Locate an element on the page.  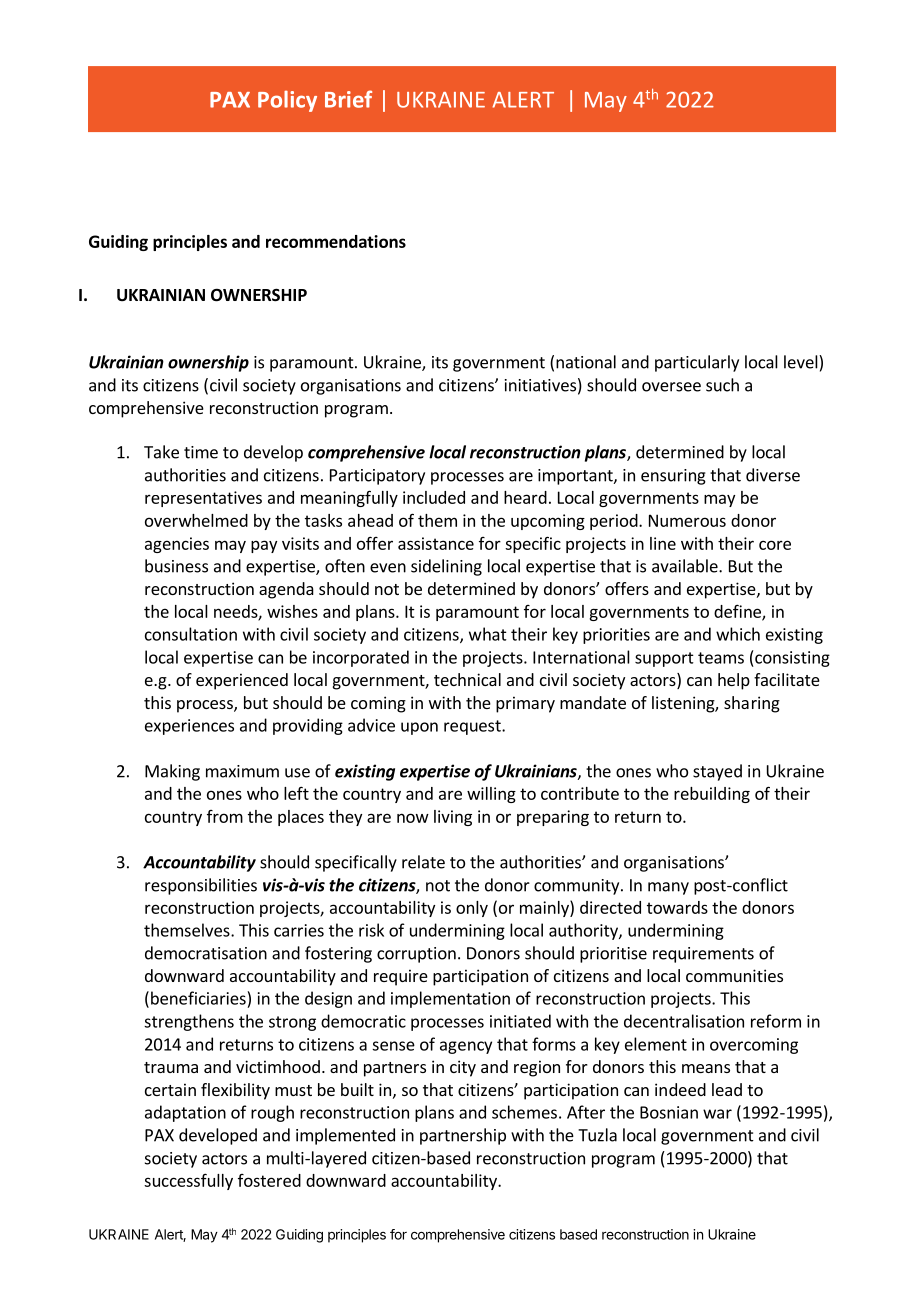
from is located at coordinates (225, 816).
